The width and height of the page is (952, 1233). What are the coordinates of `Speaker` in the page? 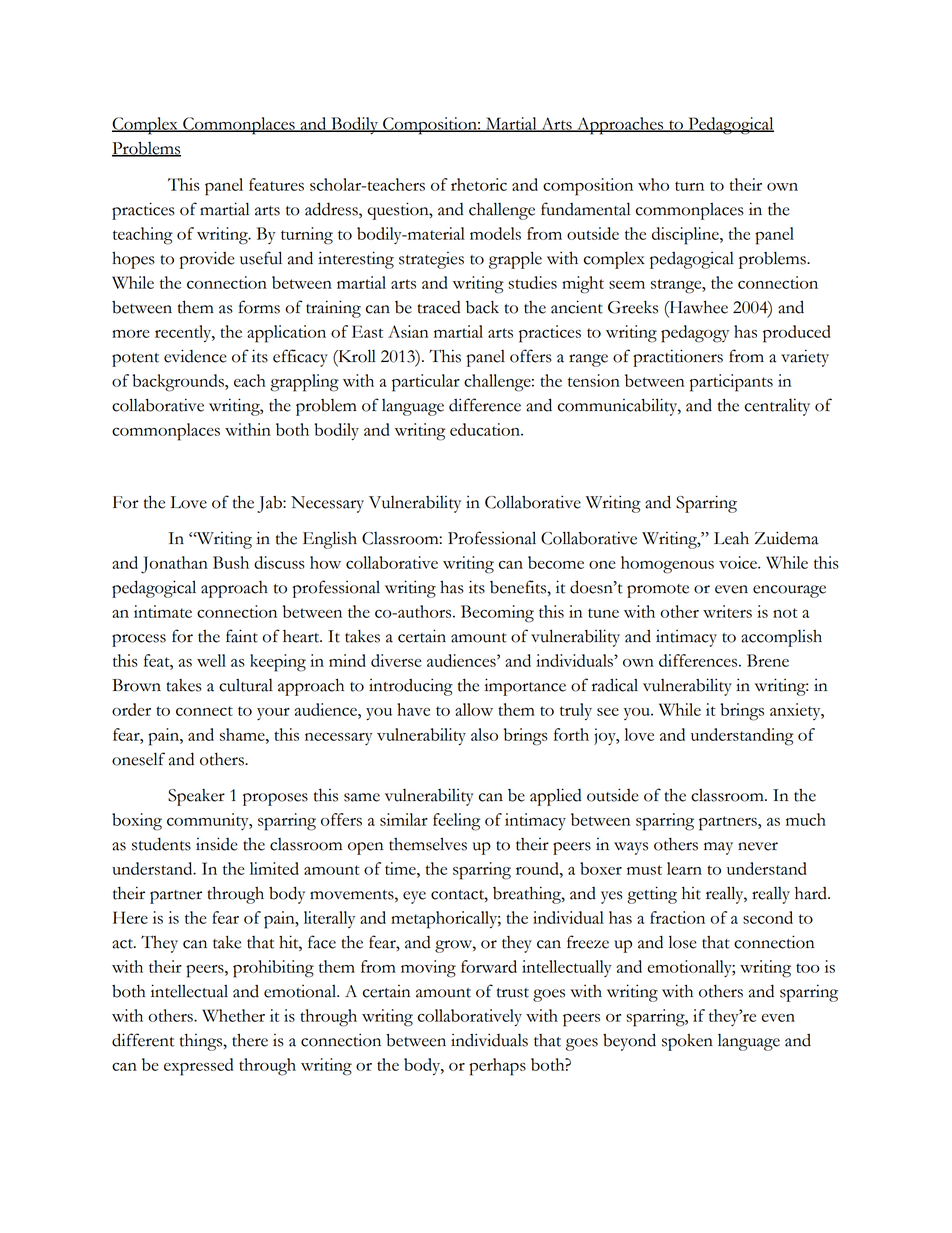 It's located at (196, 797).
